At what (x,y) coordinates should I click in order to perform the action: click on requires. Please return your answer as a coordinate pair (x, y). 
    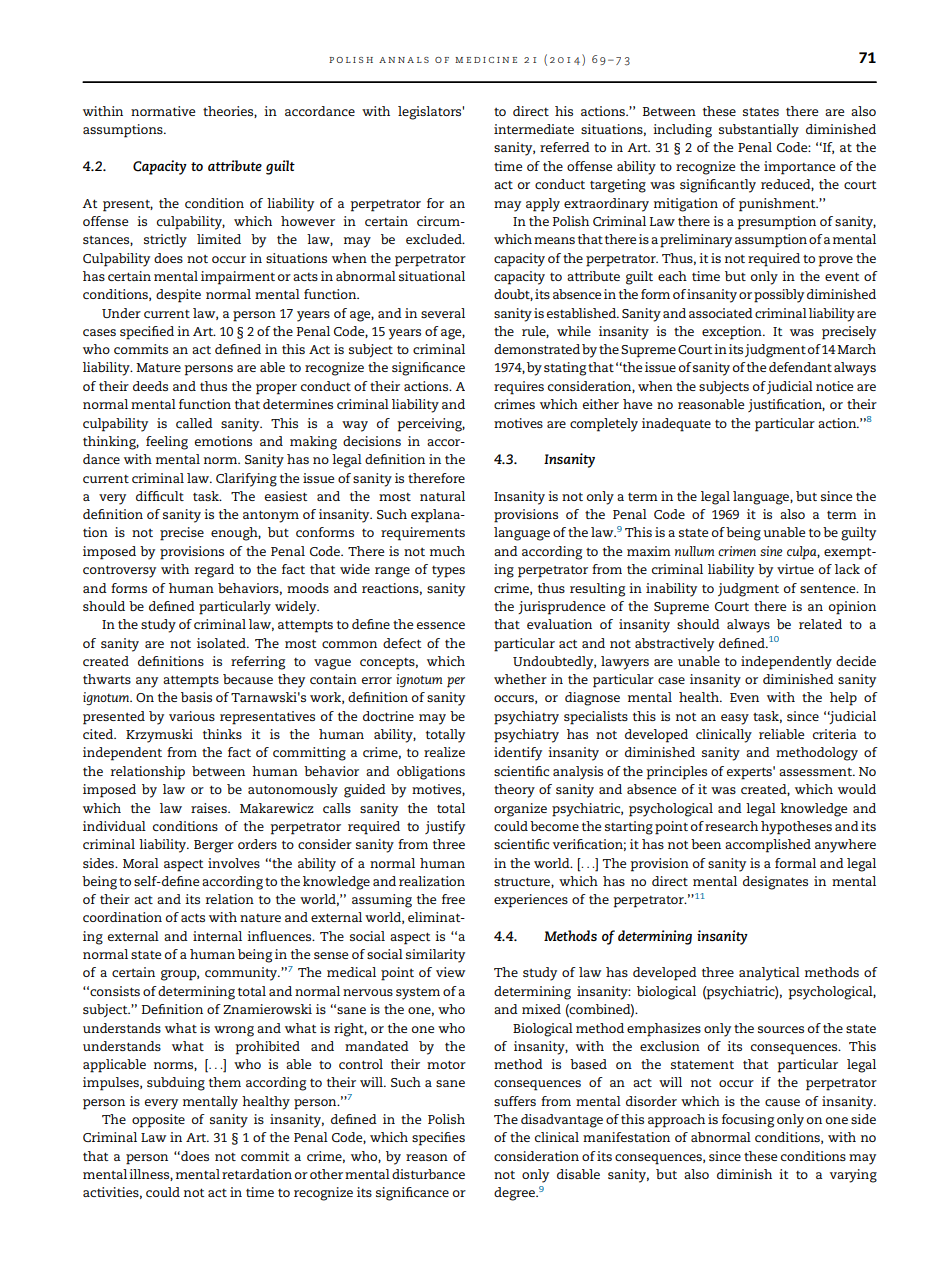
    Looking at the image, I should click on (519, 388).
